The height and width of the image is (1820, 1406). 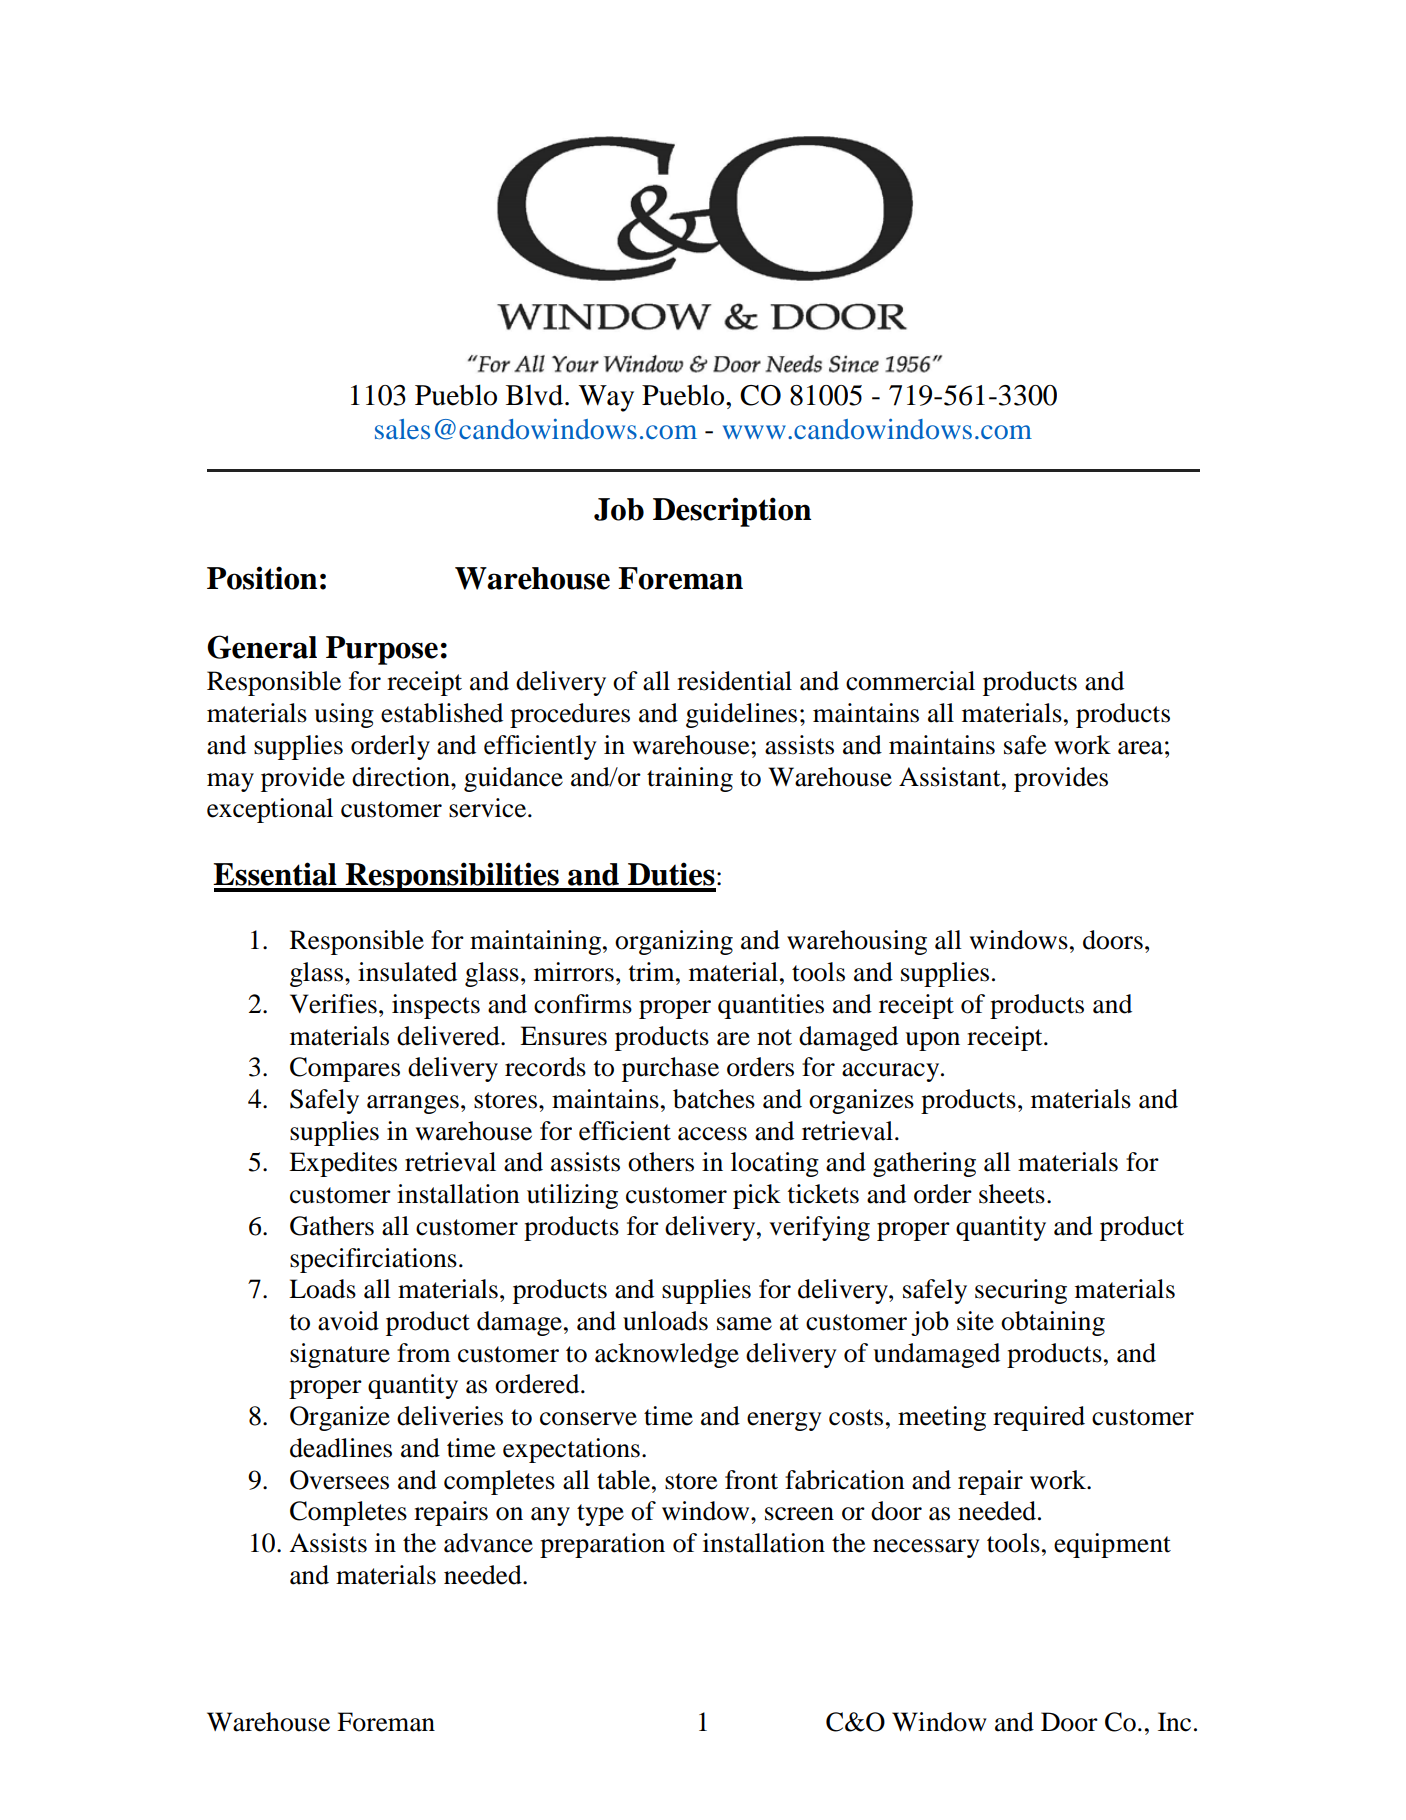 What do you see at coordinates (602, 1545) in the image?
I see `preparation` at bounding box center [602, 1545].
